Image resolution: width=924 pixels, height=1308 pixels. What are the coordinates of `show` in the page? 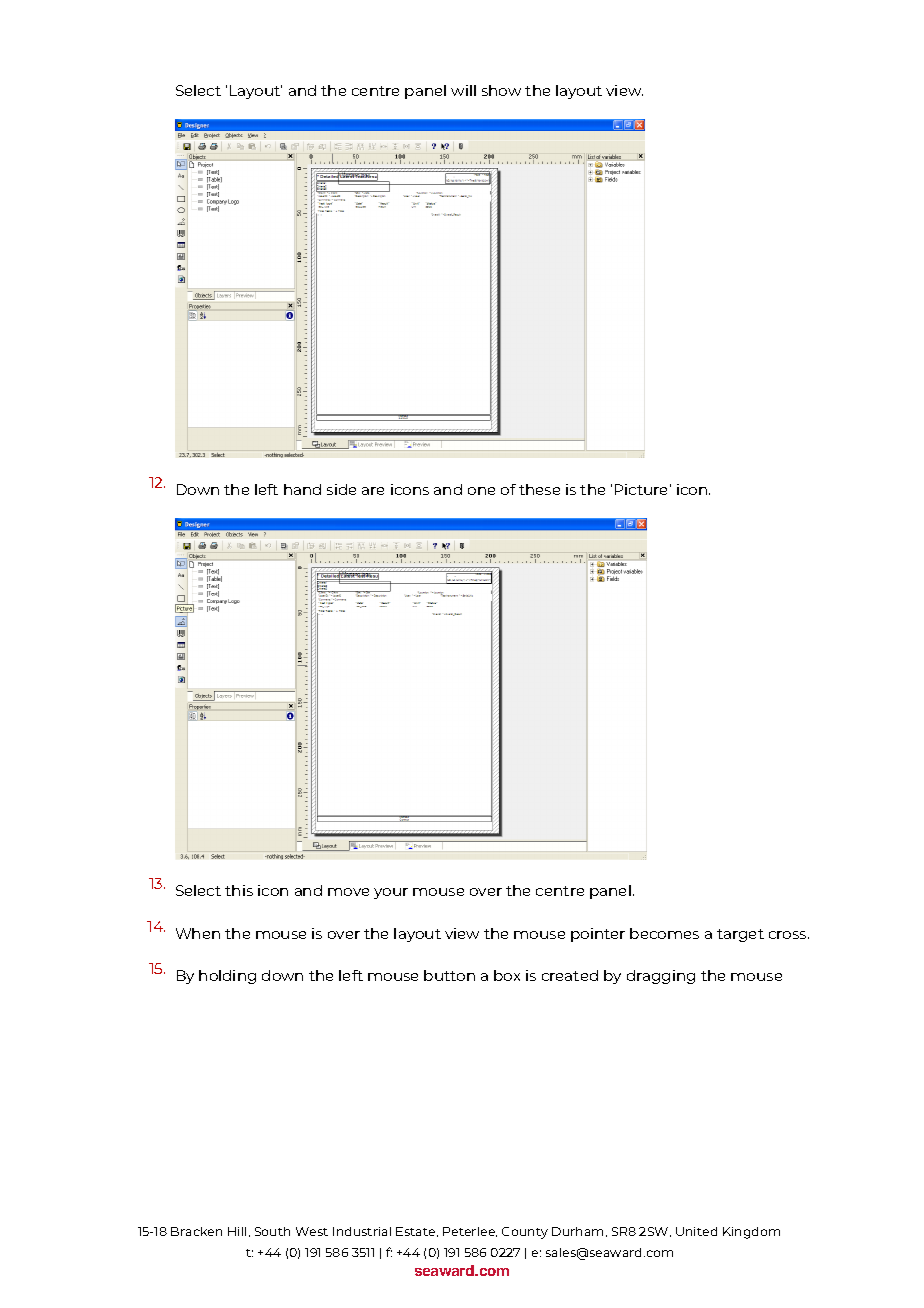 It's located at (501, 90).
